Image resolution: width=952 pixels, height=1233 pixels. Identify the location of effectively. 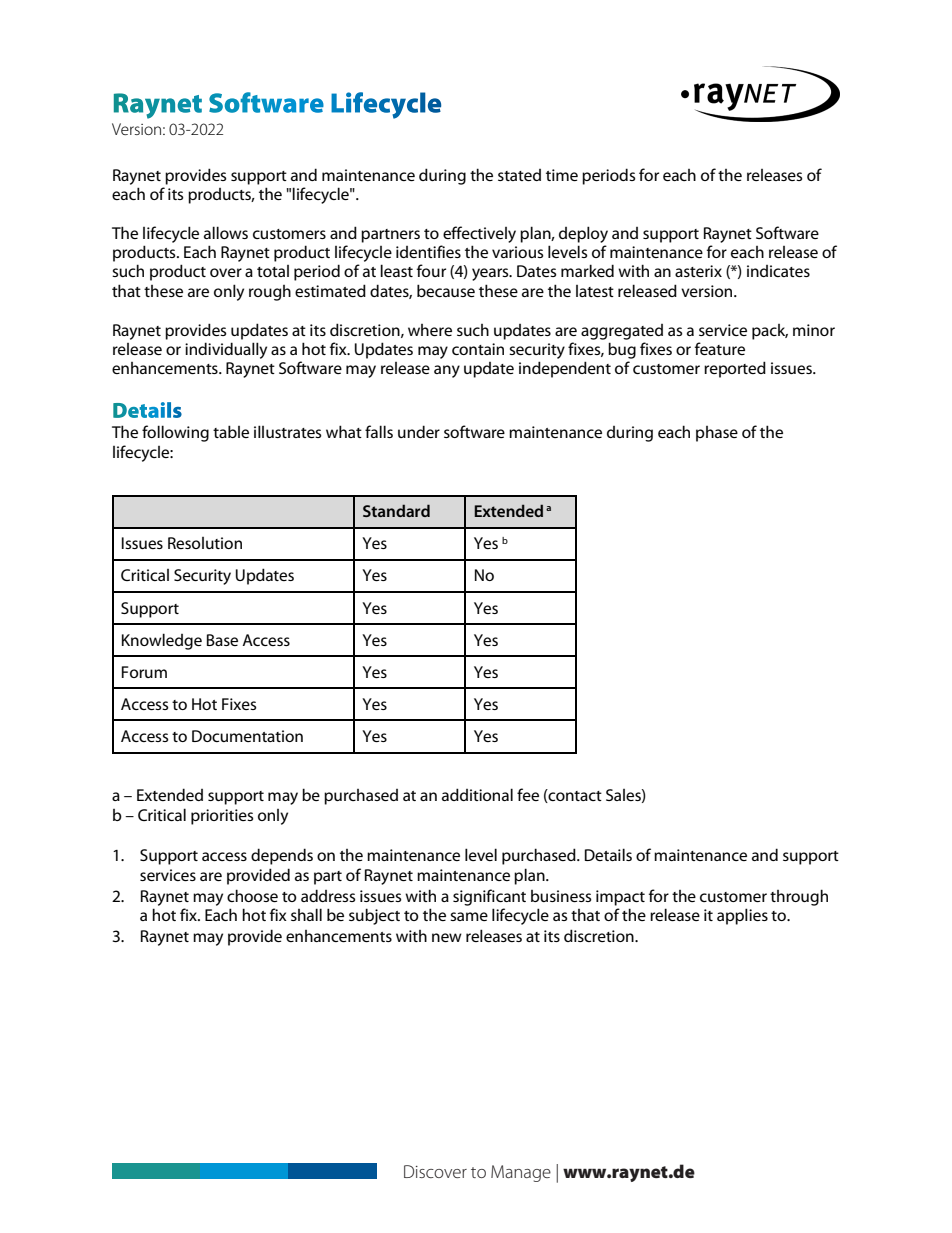
(479, 234).
